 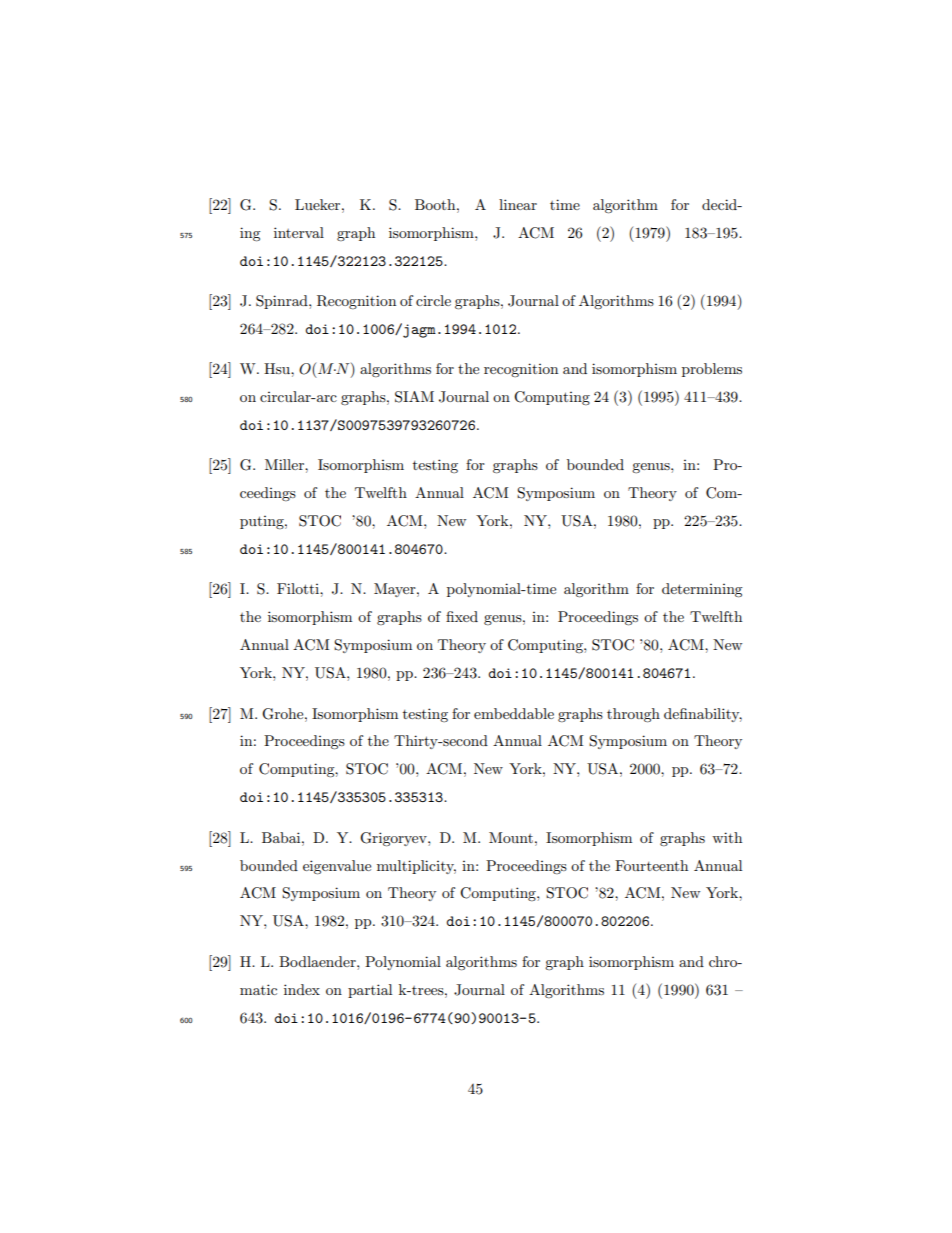 I want to click on interval, so click(x=299, y=232).
